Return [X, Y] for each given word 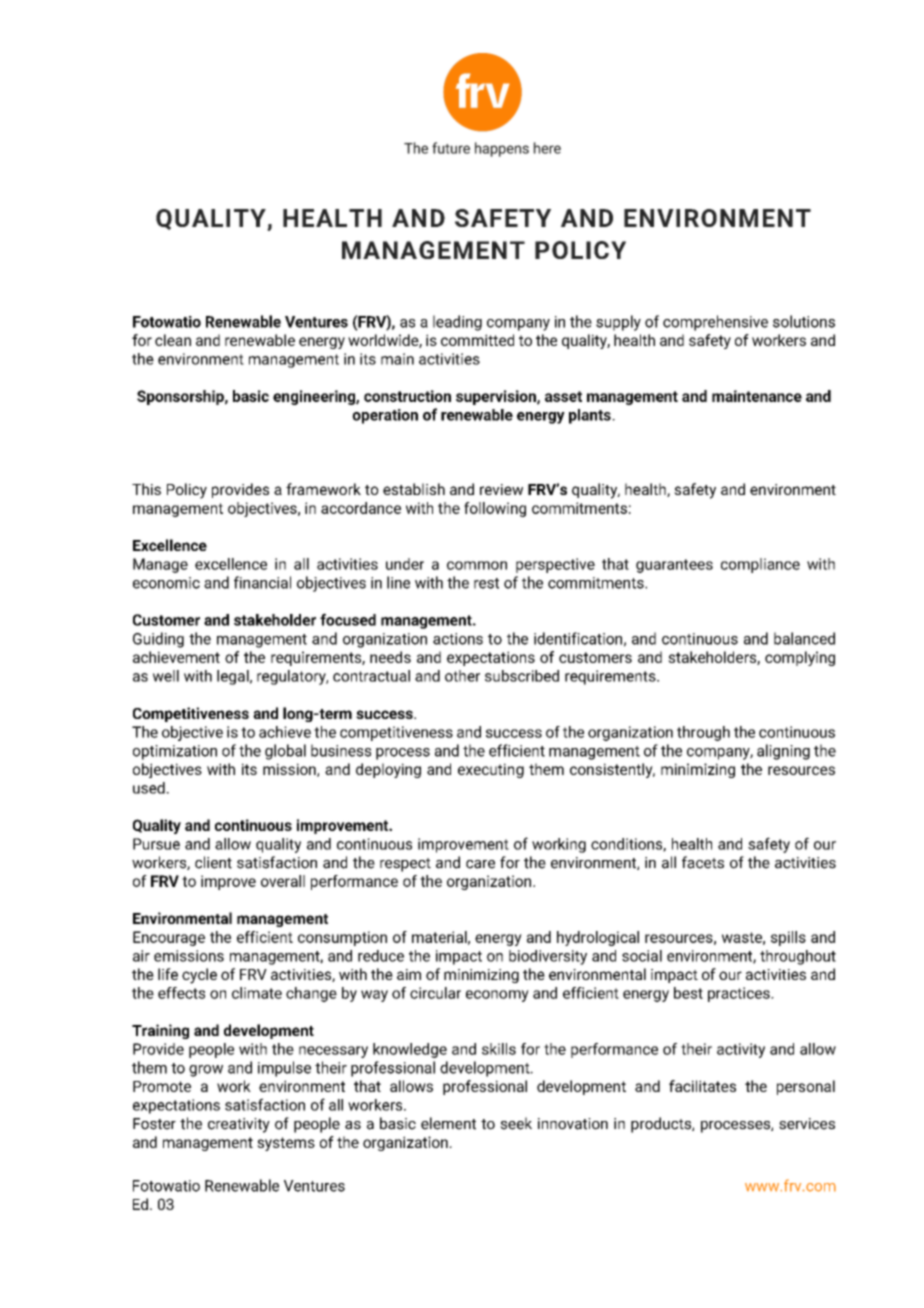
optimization [175, 752]
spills [788, 938]
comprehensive [715, 323]
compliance [760, 565]
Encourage [169, 938]
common [477, 565]
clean [173, 340]
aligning [783, 752]
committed [477, 340]
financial [262, 582]
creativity [239, 1125]
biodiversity [548, 957]
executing [491, 770]
